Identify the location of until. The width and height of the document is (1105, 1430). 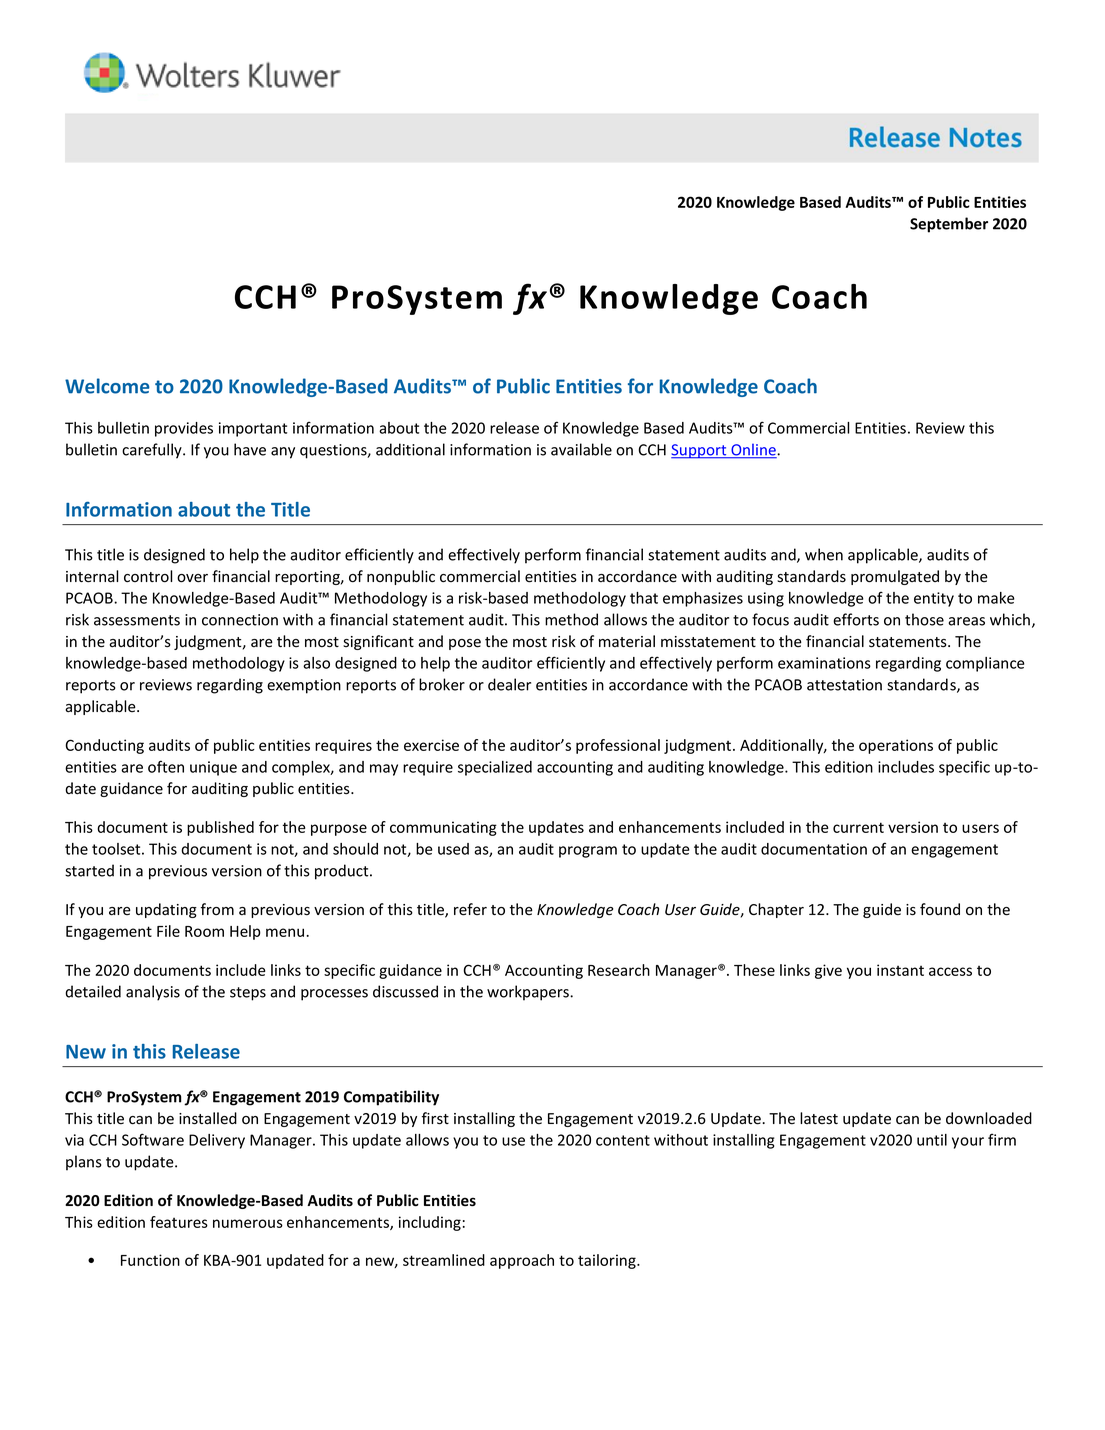
(932, 1140).
